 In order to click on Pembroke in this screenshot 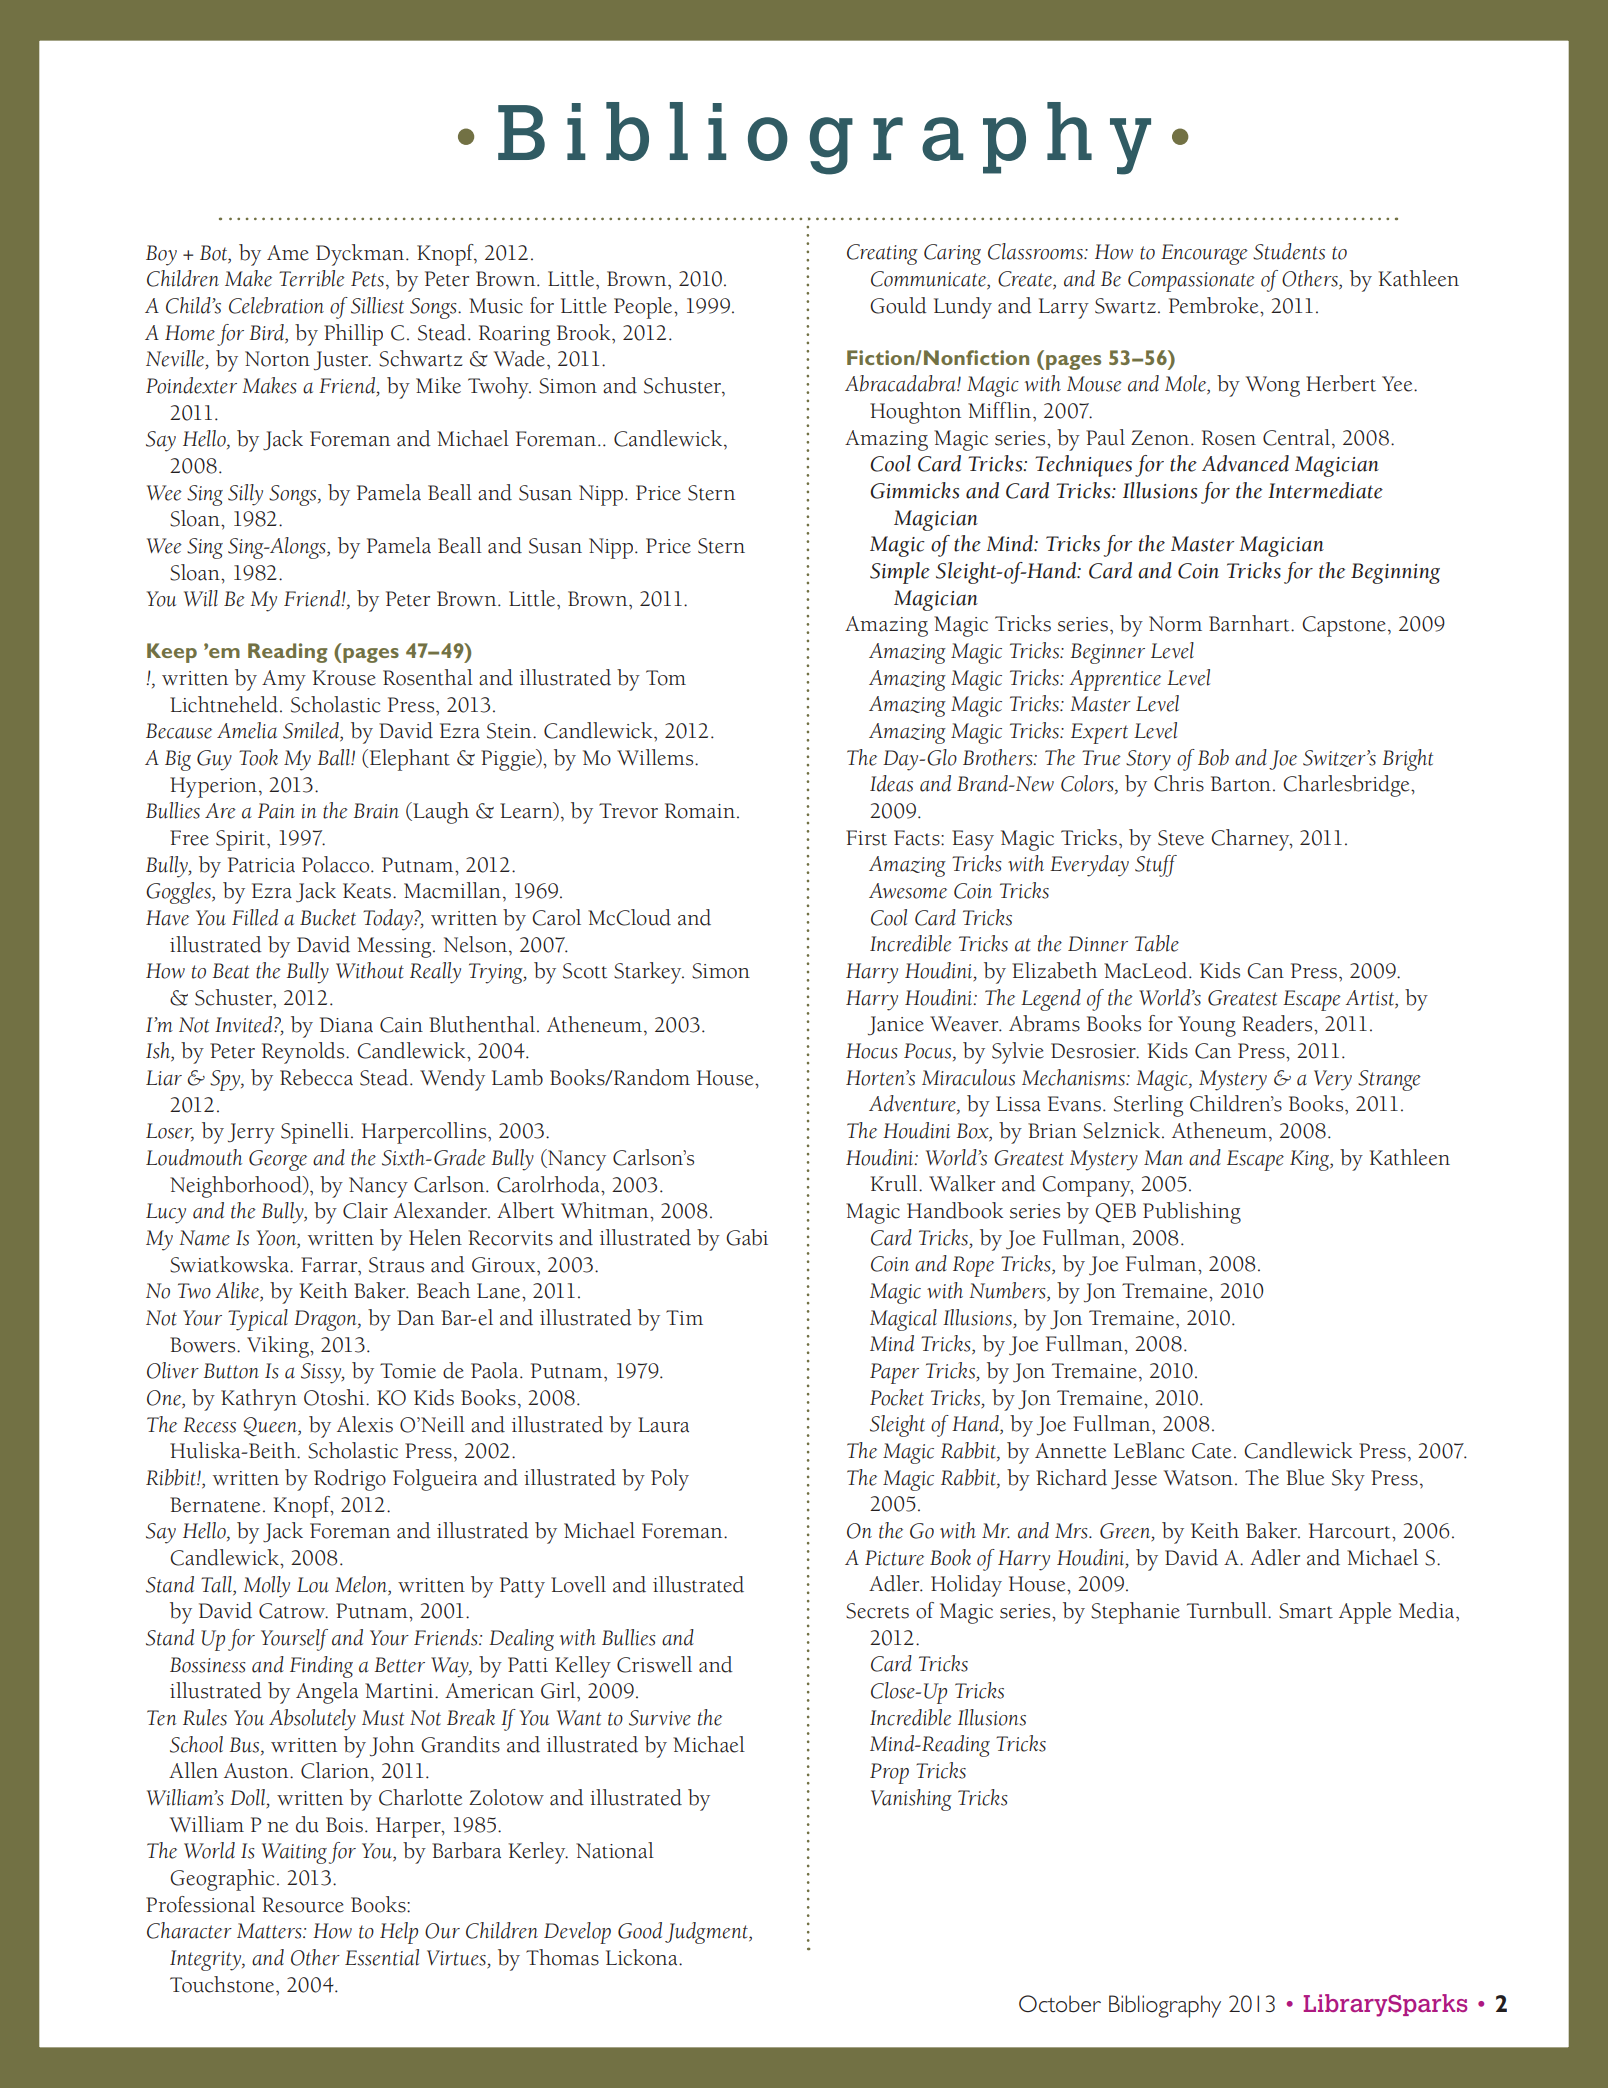, I will do `click(1215, 305)`.
